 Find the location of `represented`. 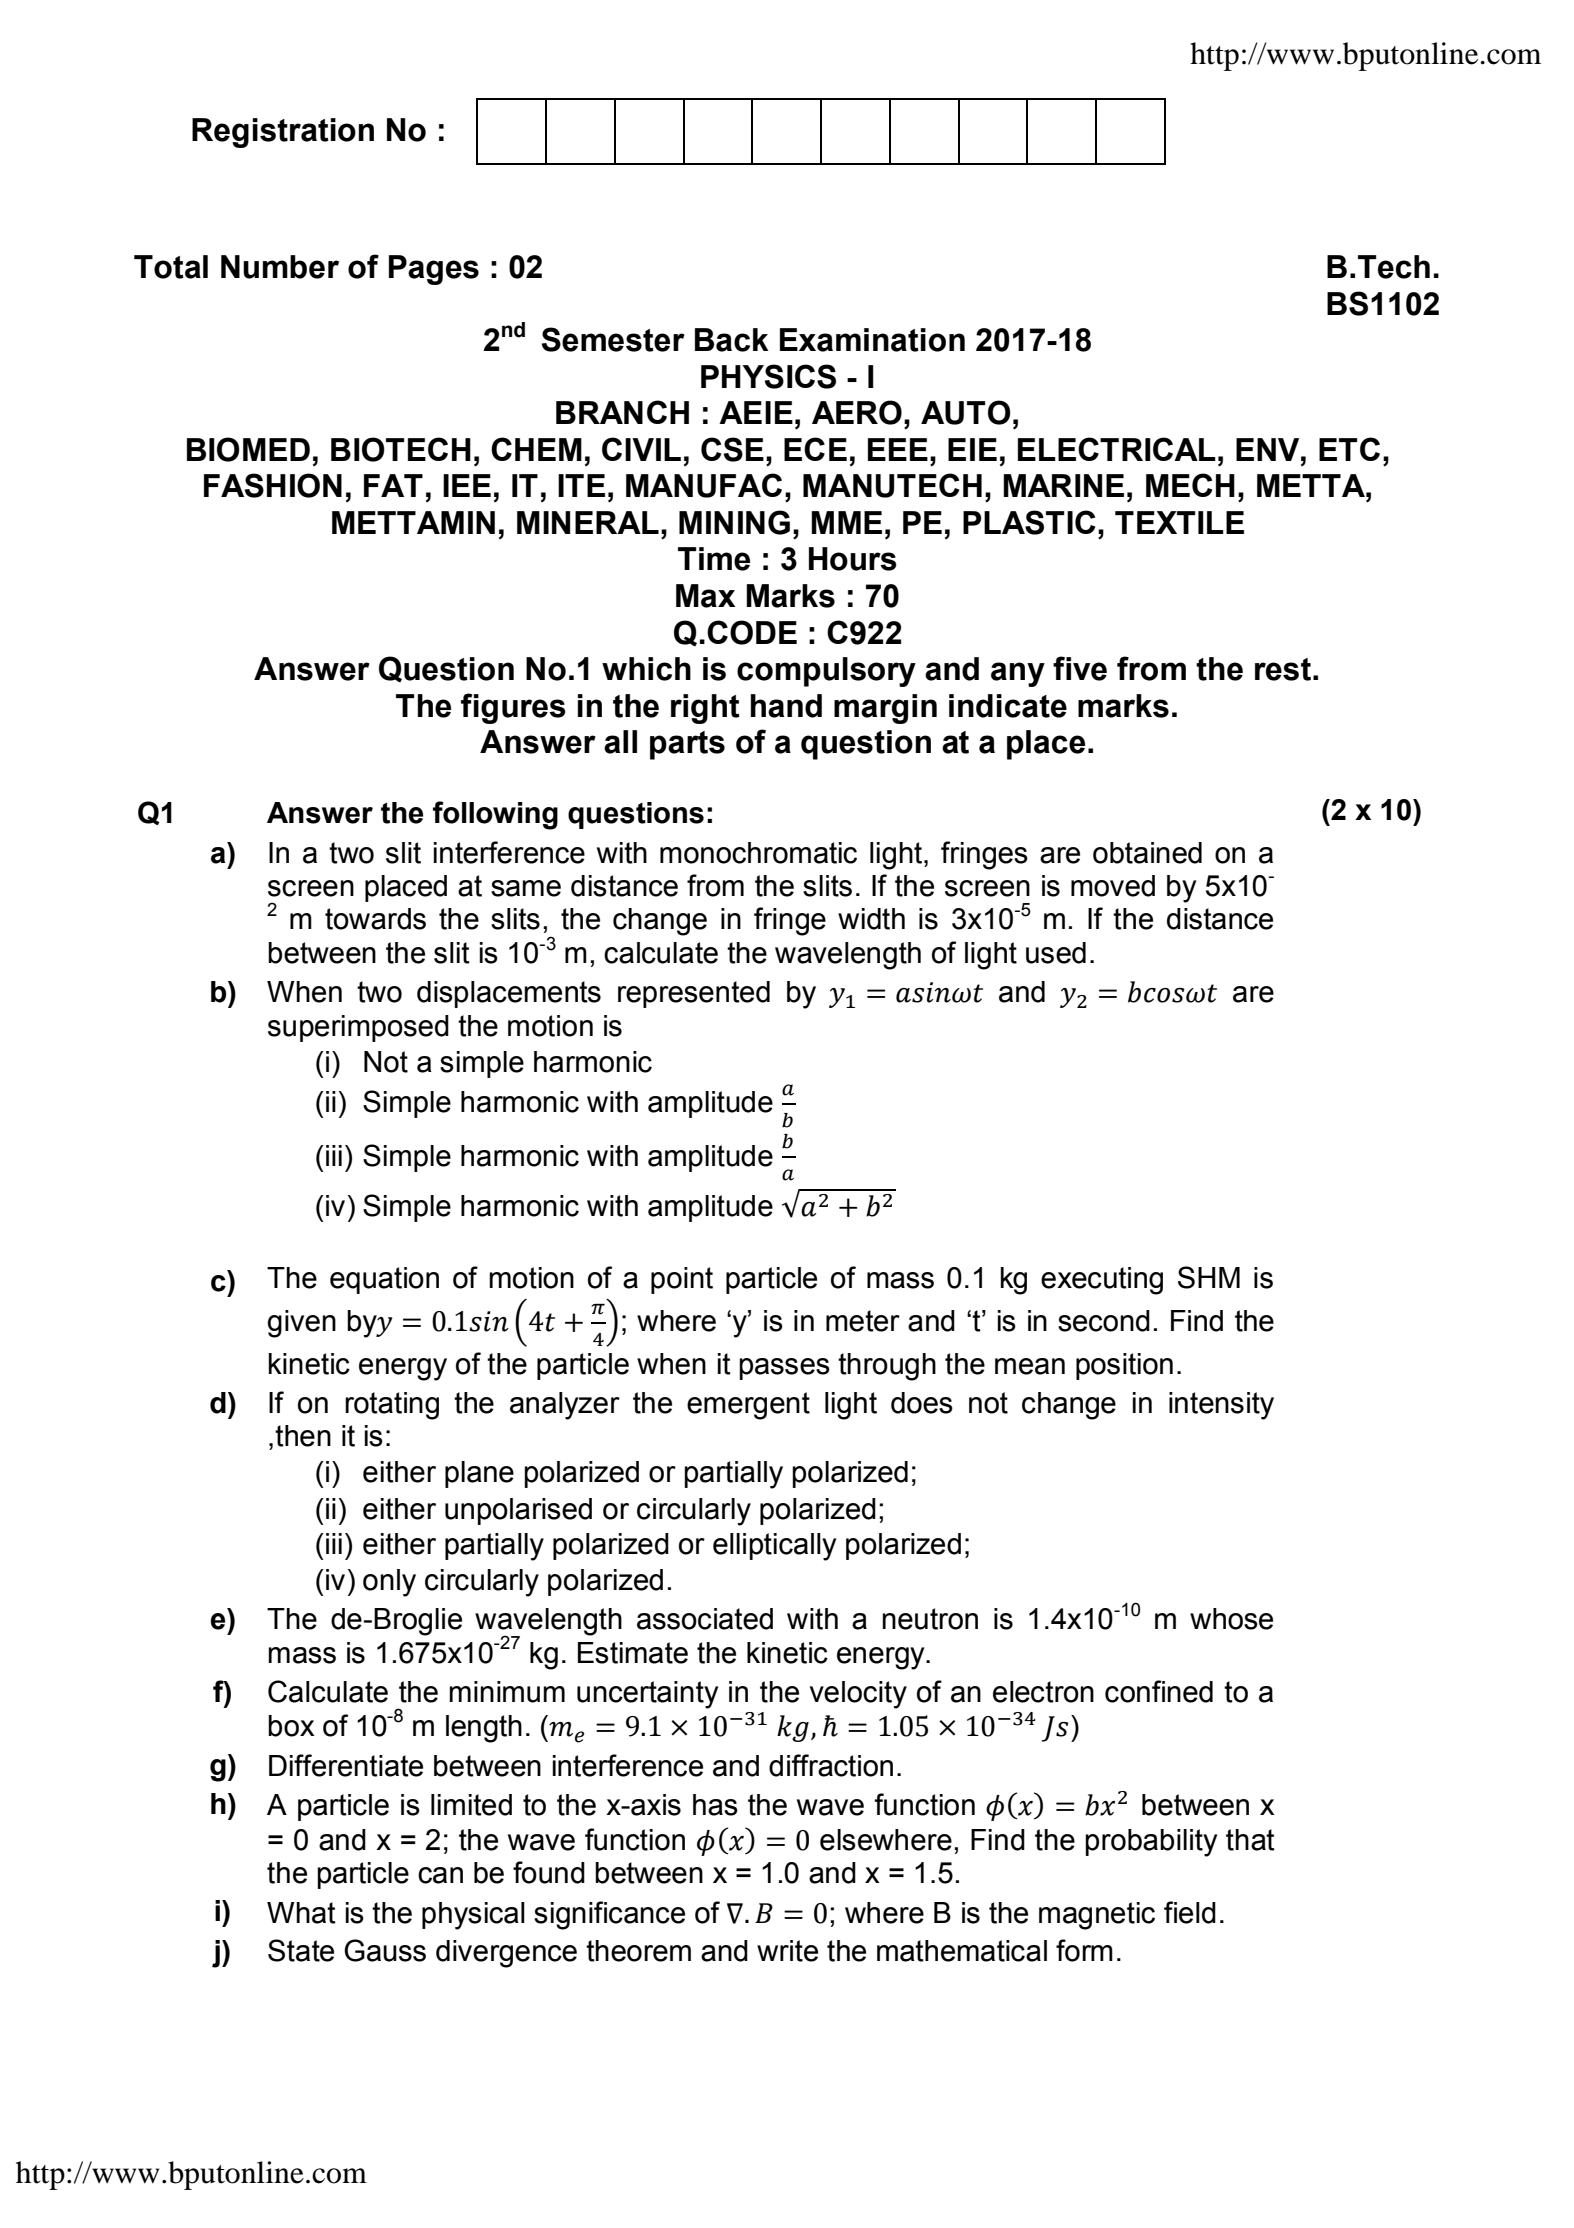

represented is located at coordinates (694, 994).
